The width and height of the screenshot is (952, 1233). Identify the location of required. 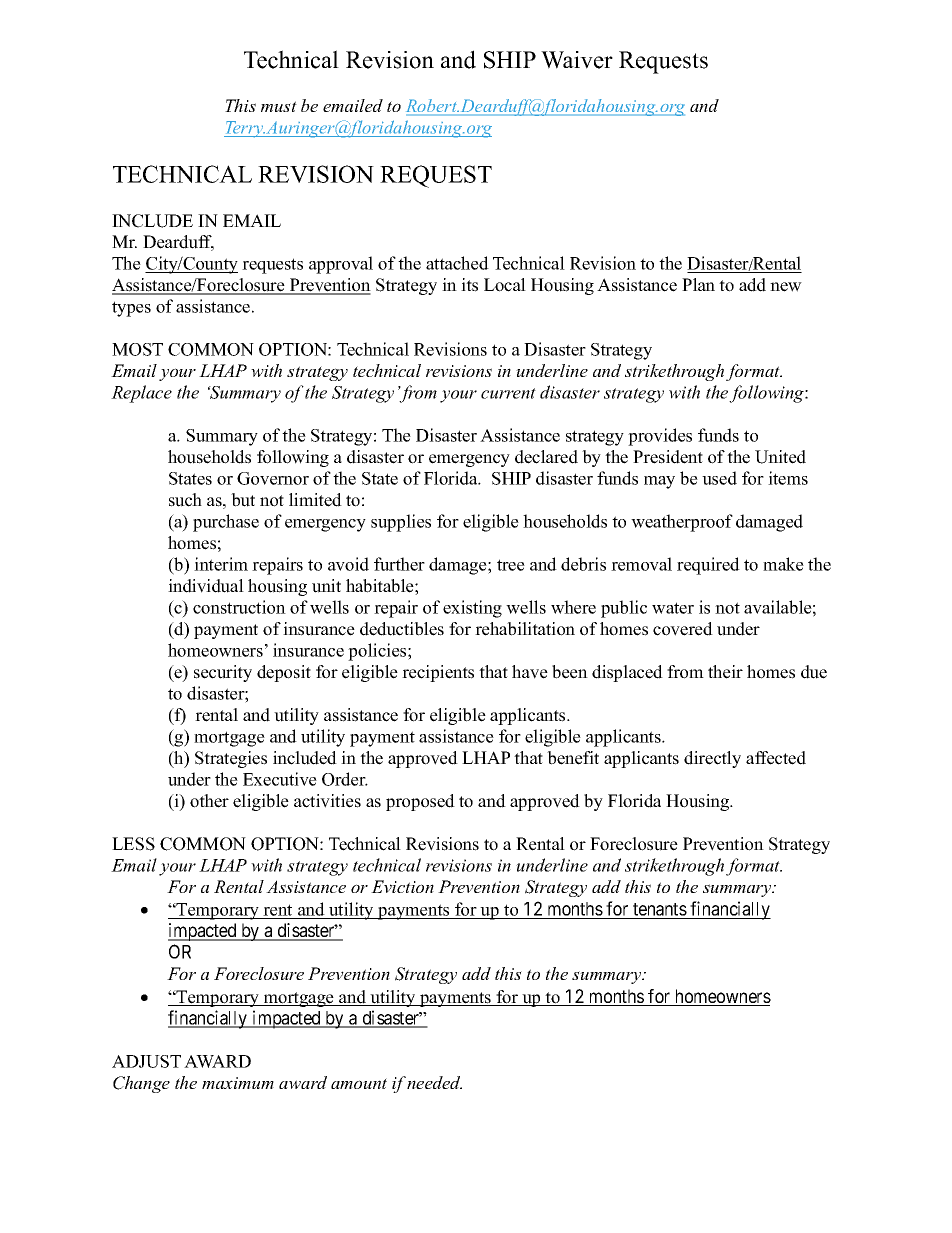
(708, 566).
